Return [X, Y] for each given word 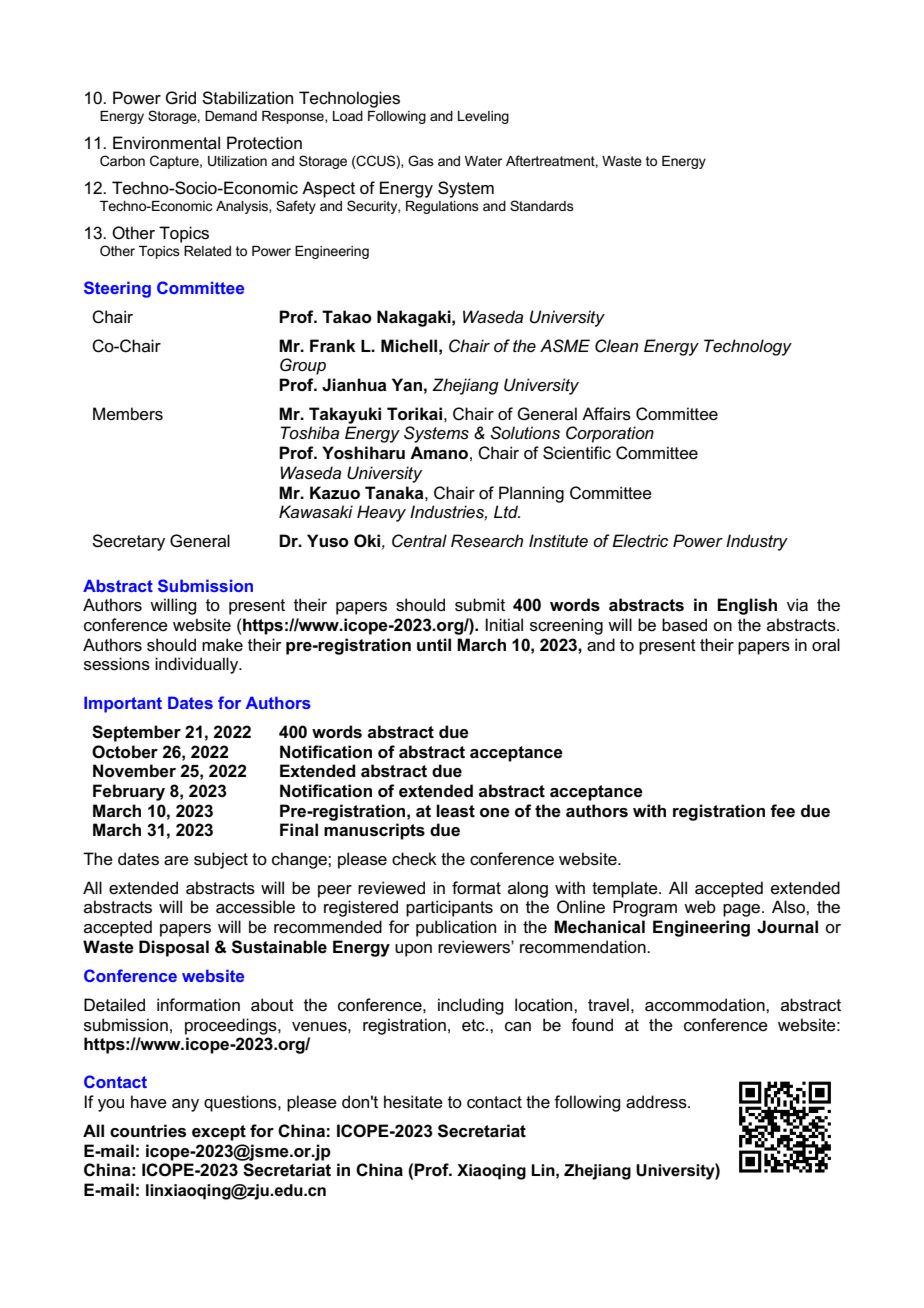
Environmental [166, 143]
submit [480, 605]
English [747, 606]
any [185, 1105]
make [222, 645]
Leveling [483, 117]
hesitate [413, 1102]
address [657, 1102]
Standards [542, 205]
